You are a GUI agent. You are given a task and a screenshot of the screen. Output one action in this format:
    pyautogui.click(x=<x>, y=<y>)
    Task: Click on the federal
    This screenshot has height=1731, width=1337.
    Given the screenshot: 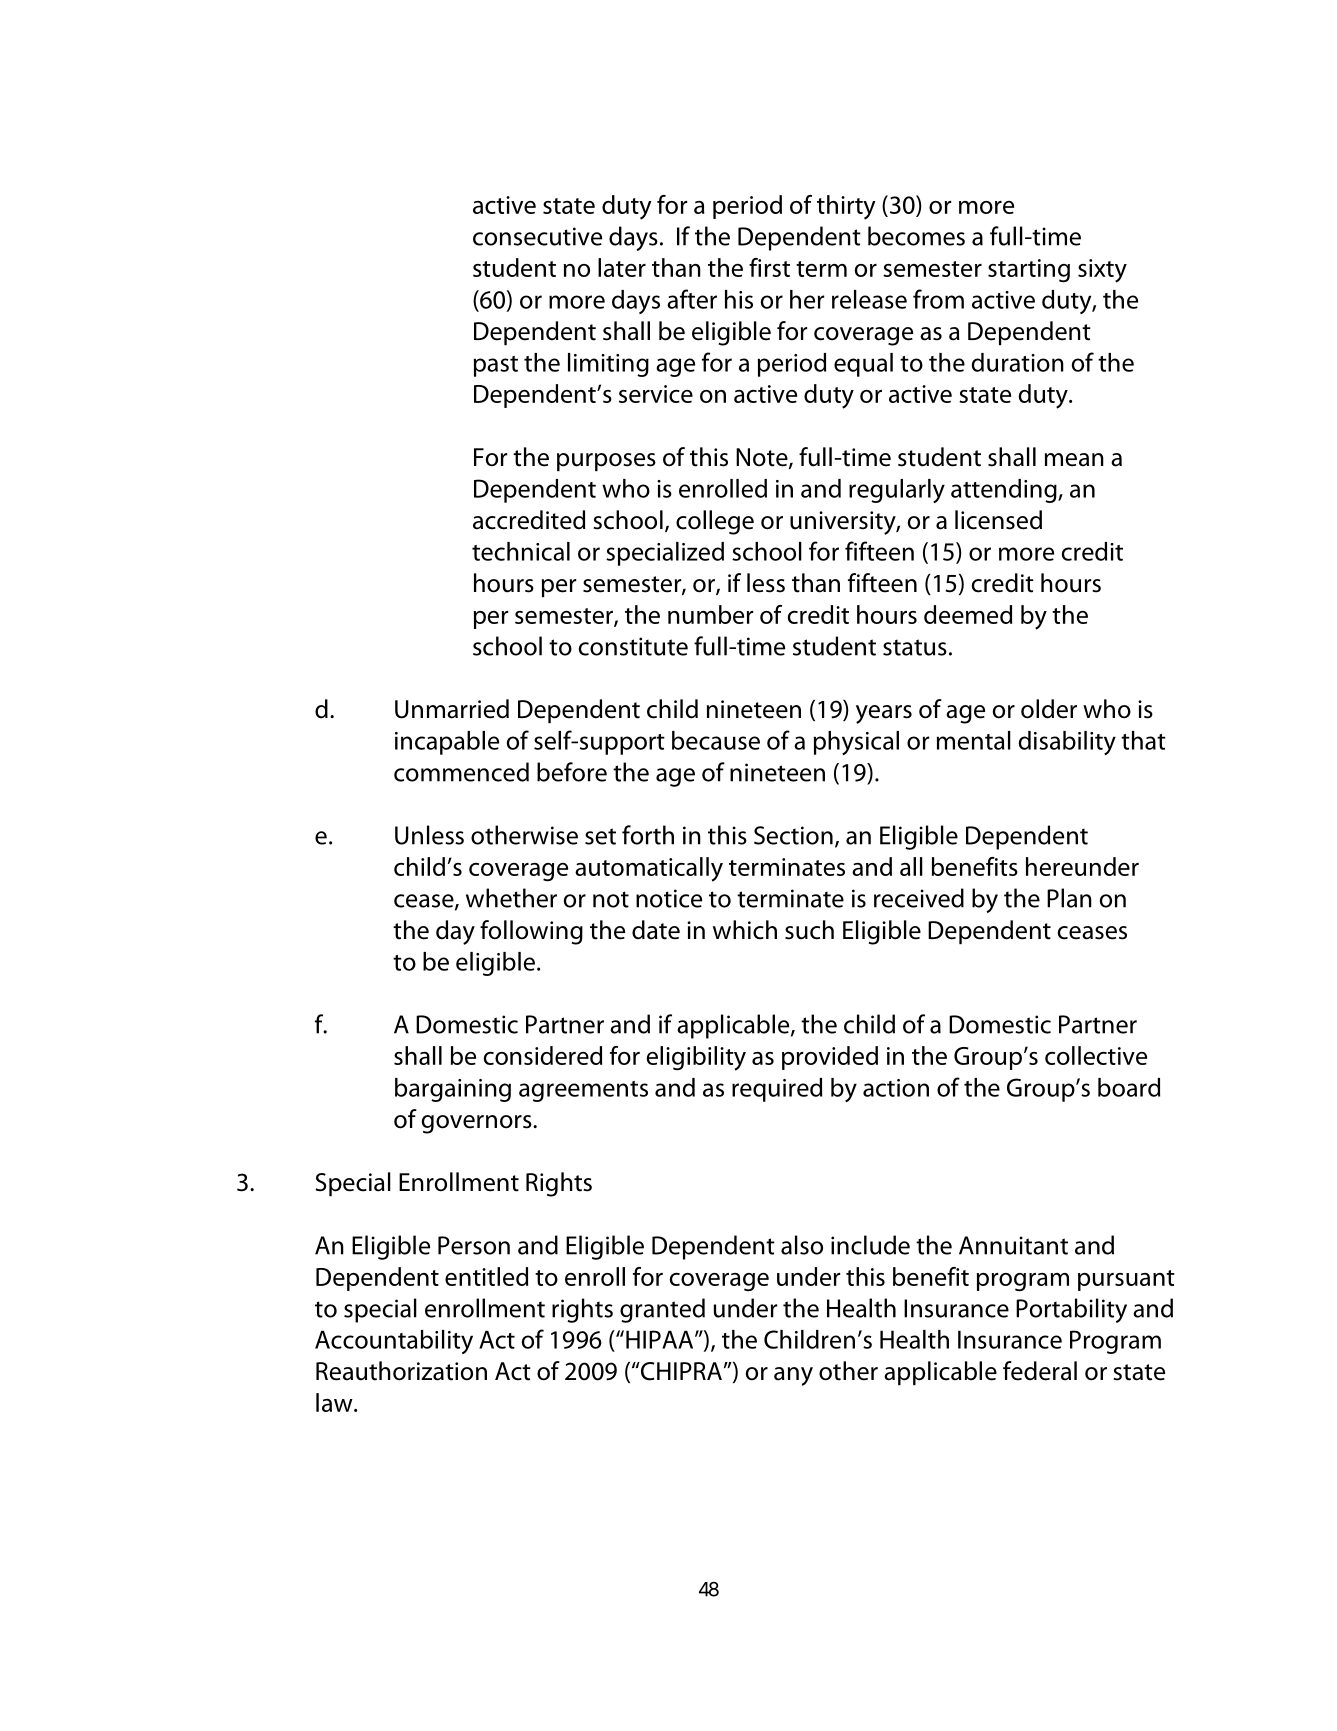 What is the action you would take?
    pyautogui.click(x=1040, y=1371)
